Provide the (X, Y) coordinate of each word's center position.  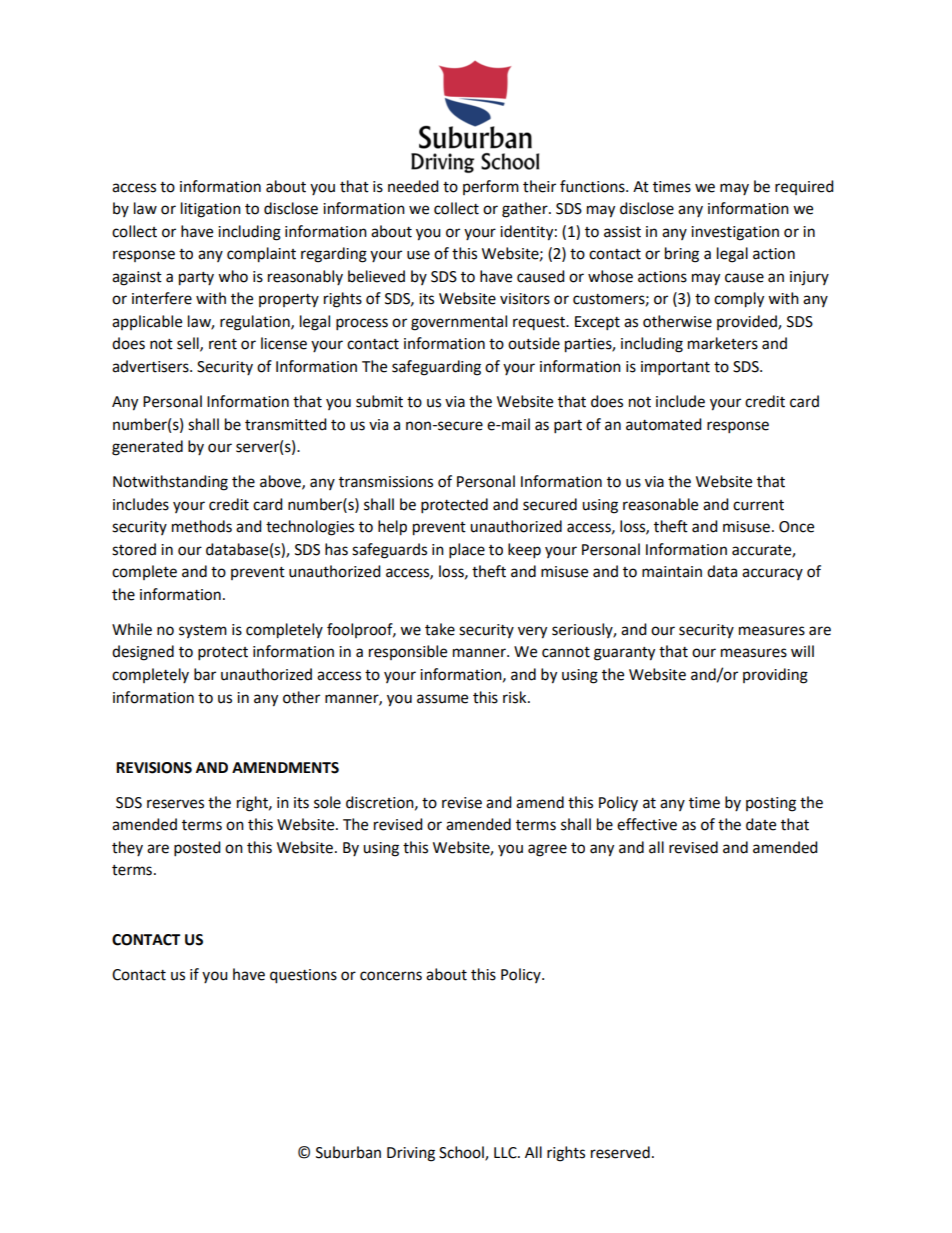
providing (775, 676)
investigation (735, 233)
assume (442, 699)
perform (491, 187)
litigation (211, 210)
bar (205, 674)
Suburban (348, 1152)
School (462, 1153)
